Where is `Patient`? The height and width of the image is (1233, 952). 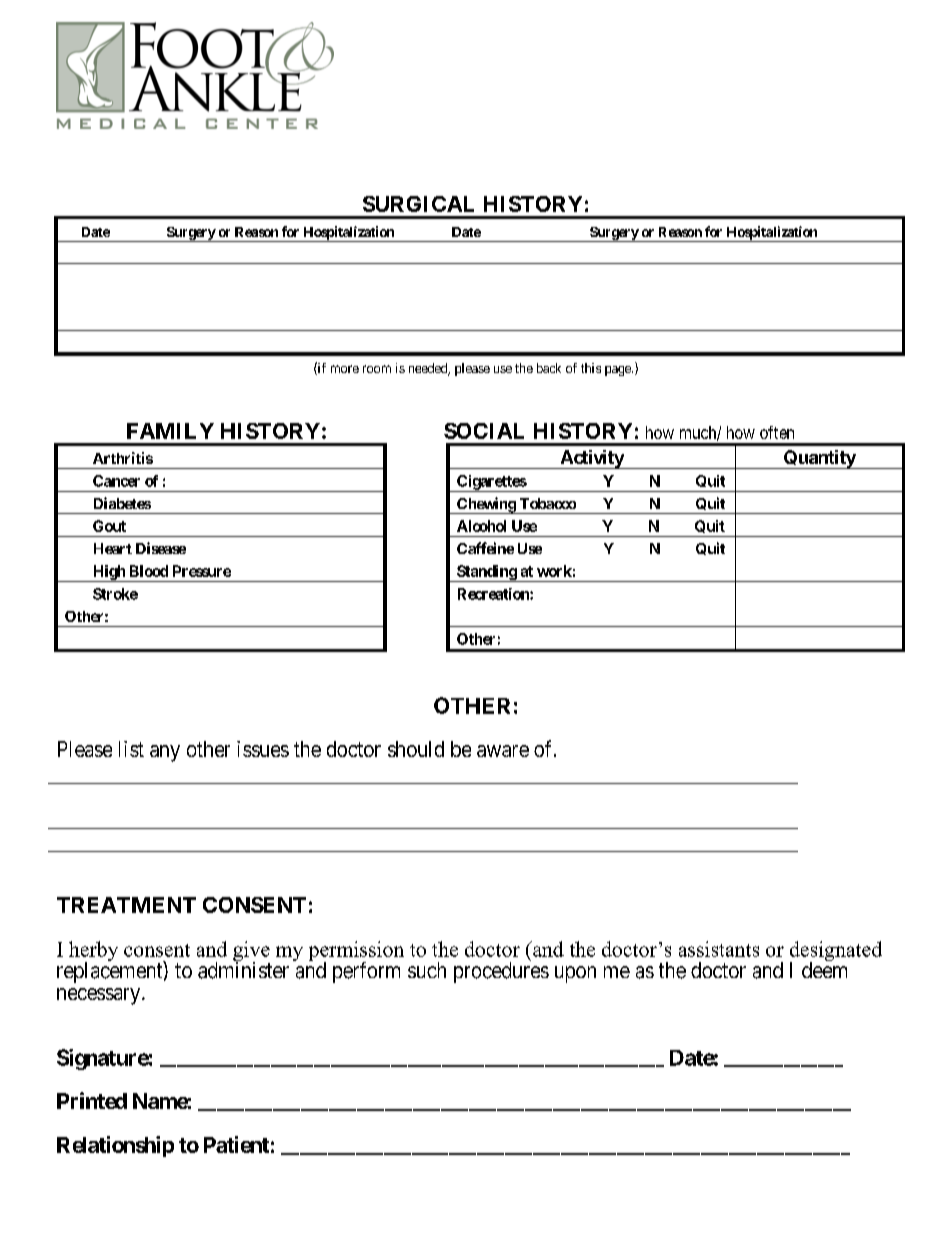 Patient is located at coordinates (236, 1144).
